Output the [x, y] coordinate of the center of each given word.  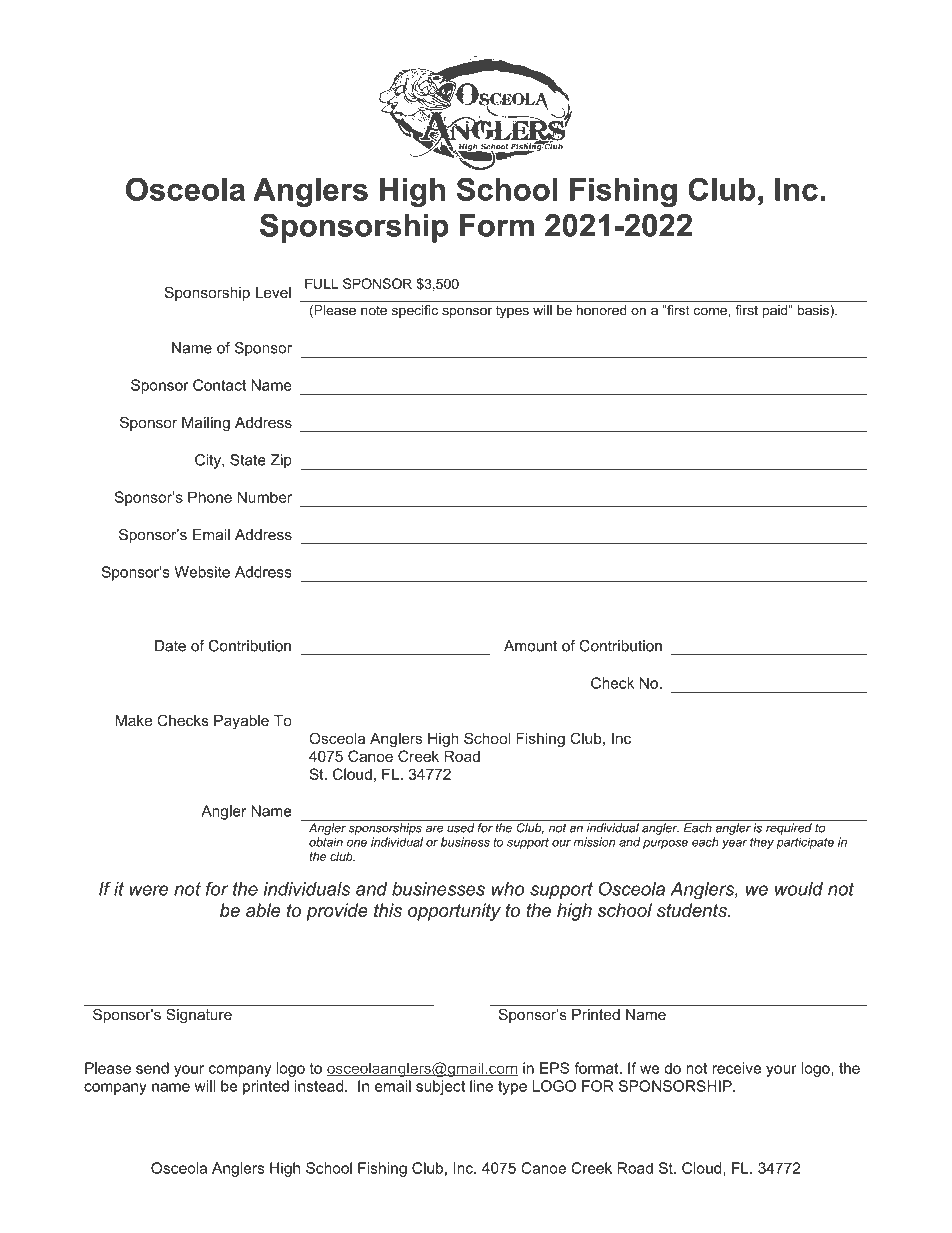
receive [736, 1068]
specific [415, 311]
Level [273, 292]
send [152, 1068]
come [710, 311]
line [481, 1086]
